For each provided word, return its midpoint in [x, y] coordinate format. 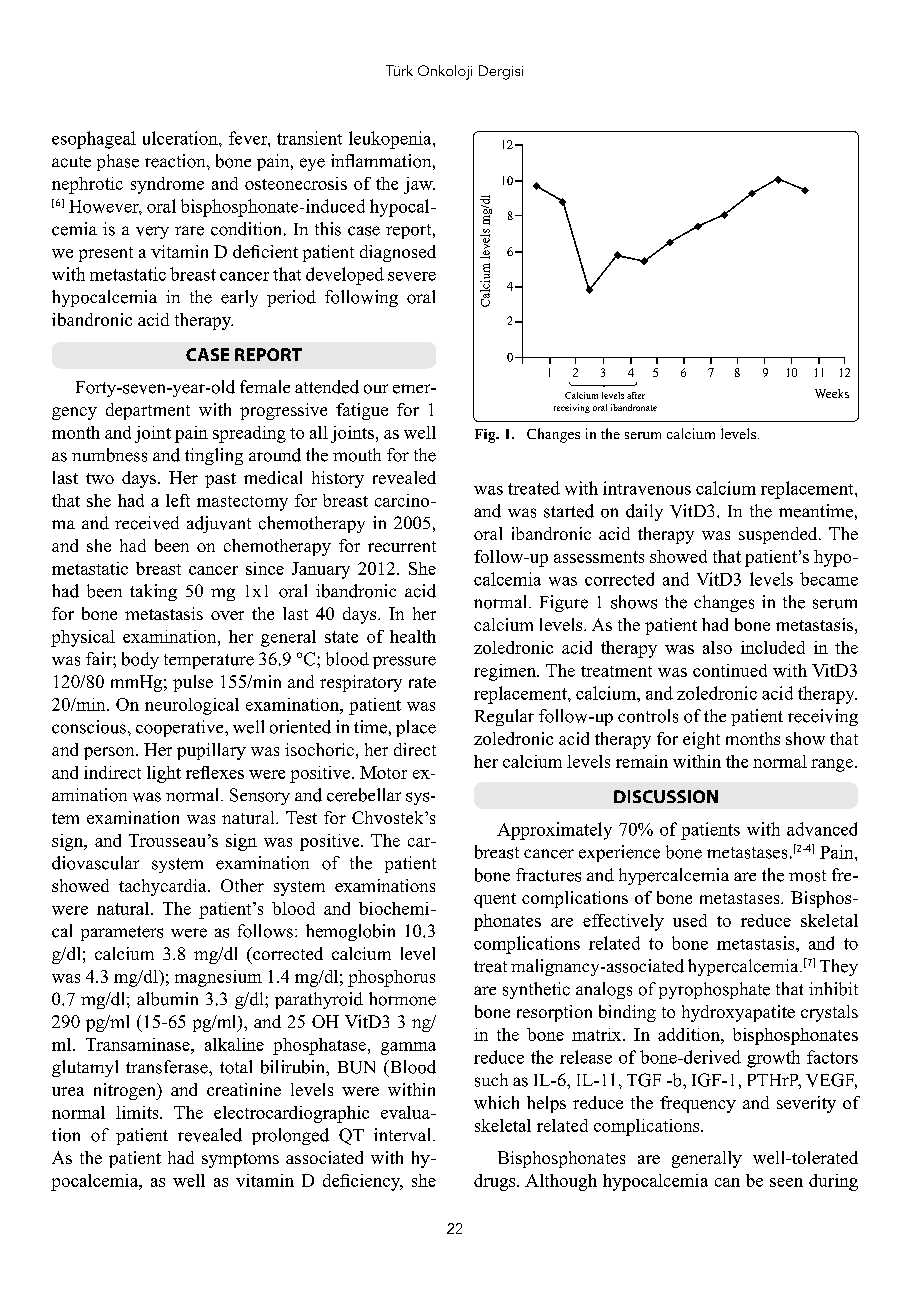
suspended [779, 535]
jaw [419, 185]
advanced [822, 829]
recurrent [402, 546]
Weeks [832, 393]
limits [138, 1112]
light [164, 774]
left [178, 500]
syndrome [167, 185]
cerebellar [364, 795]
